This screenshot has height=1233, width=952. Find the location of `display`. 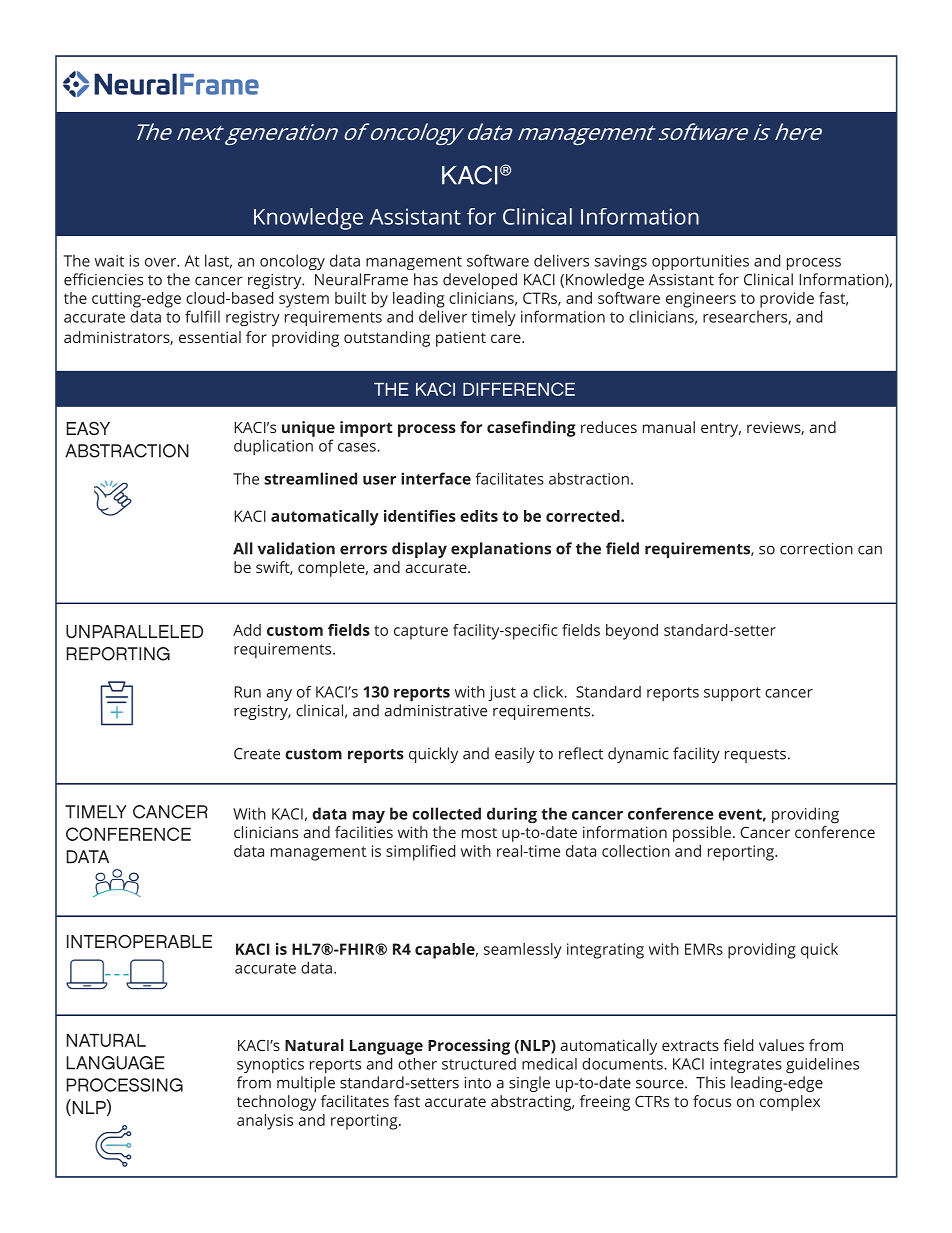

display is located at coordinates (419, 550).
